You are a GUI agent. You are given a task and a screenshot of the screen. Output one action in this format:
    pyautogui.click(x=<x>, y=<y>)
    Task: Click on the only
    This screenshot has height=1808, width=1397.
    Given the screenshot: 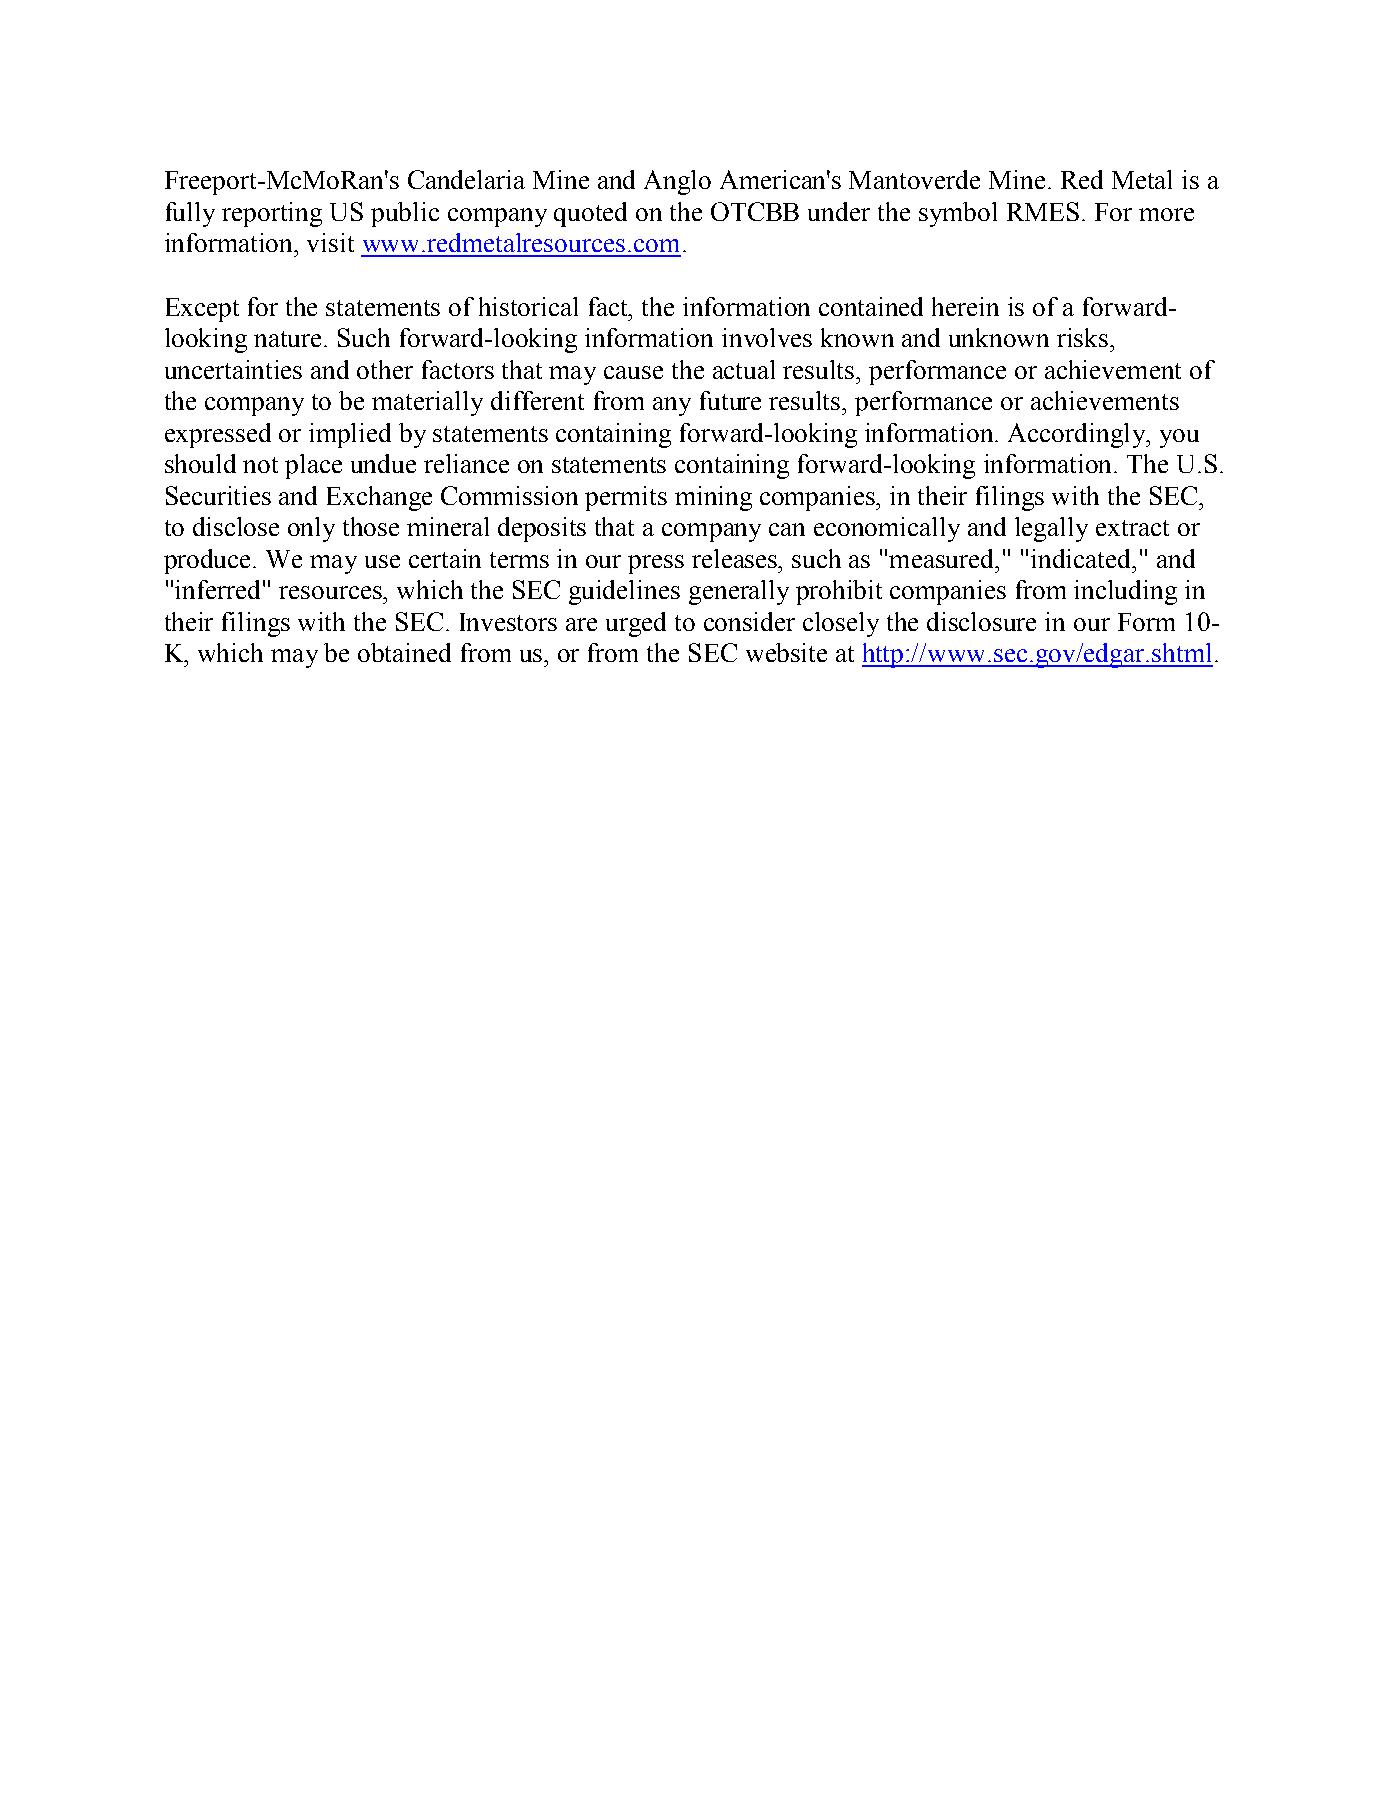 What is the action you would take?
    pyautogui.click(x=311, y=529)
